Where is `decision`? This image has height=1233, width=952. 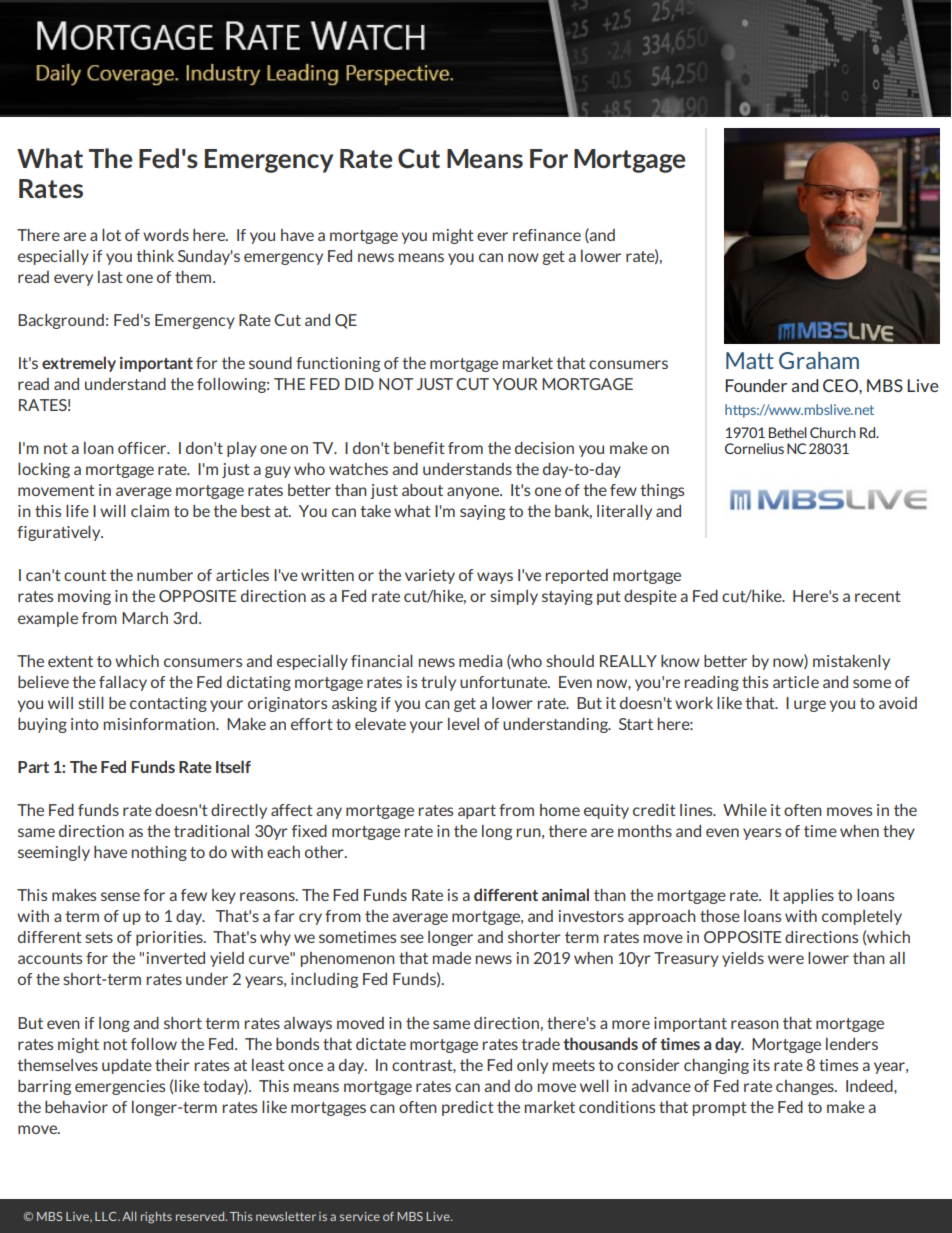 decision is located at coordinates (544, 448).
